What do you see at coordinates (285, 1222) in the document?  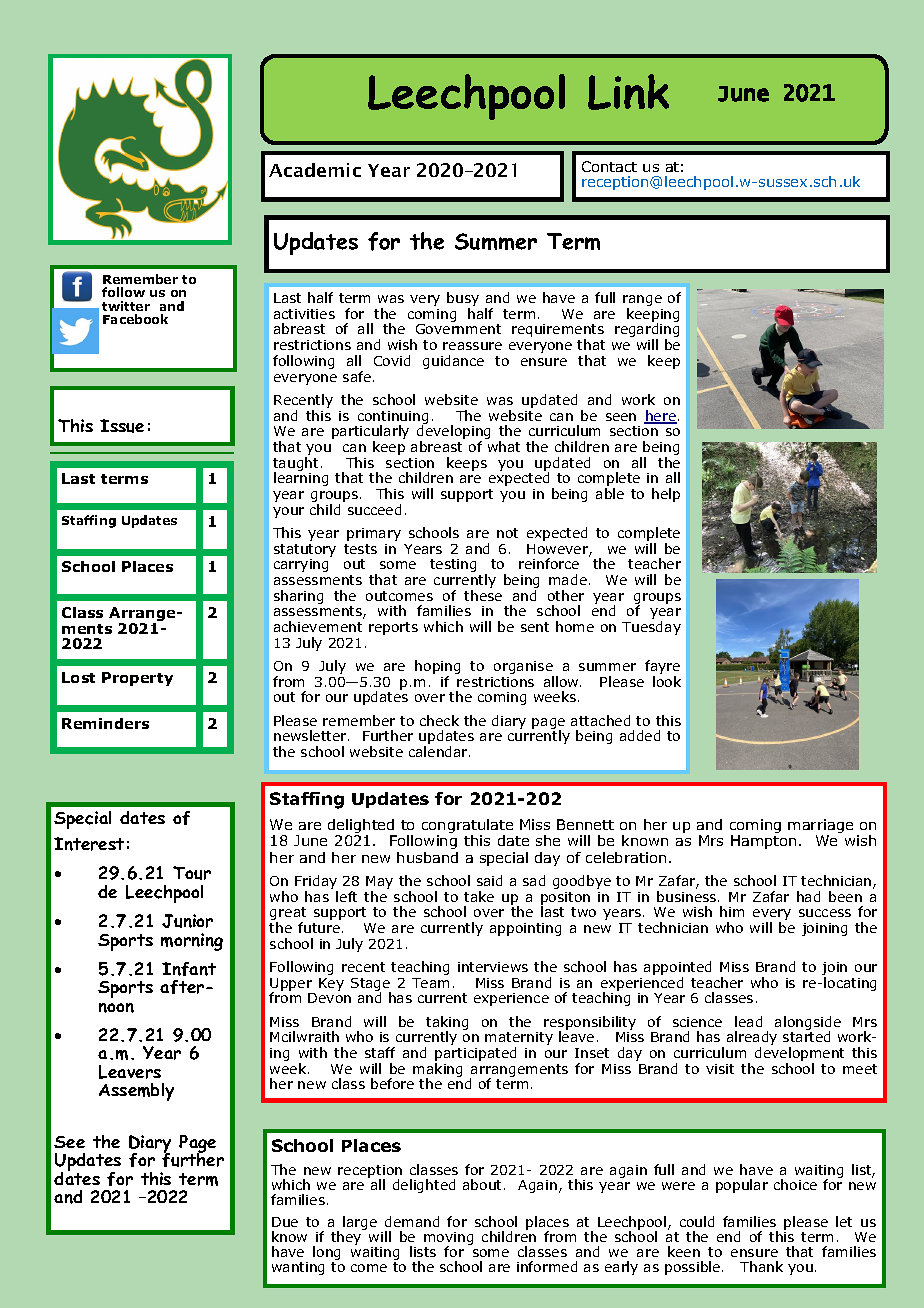 I see `Due` at bounding box center [285, 1222].
